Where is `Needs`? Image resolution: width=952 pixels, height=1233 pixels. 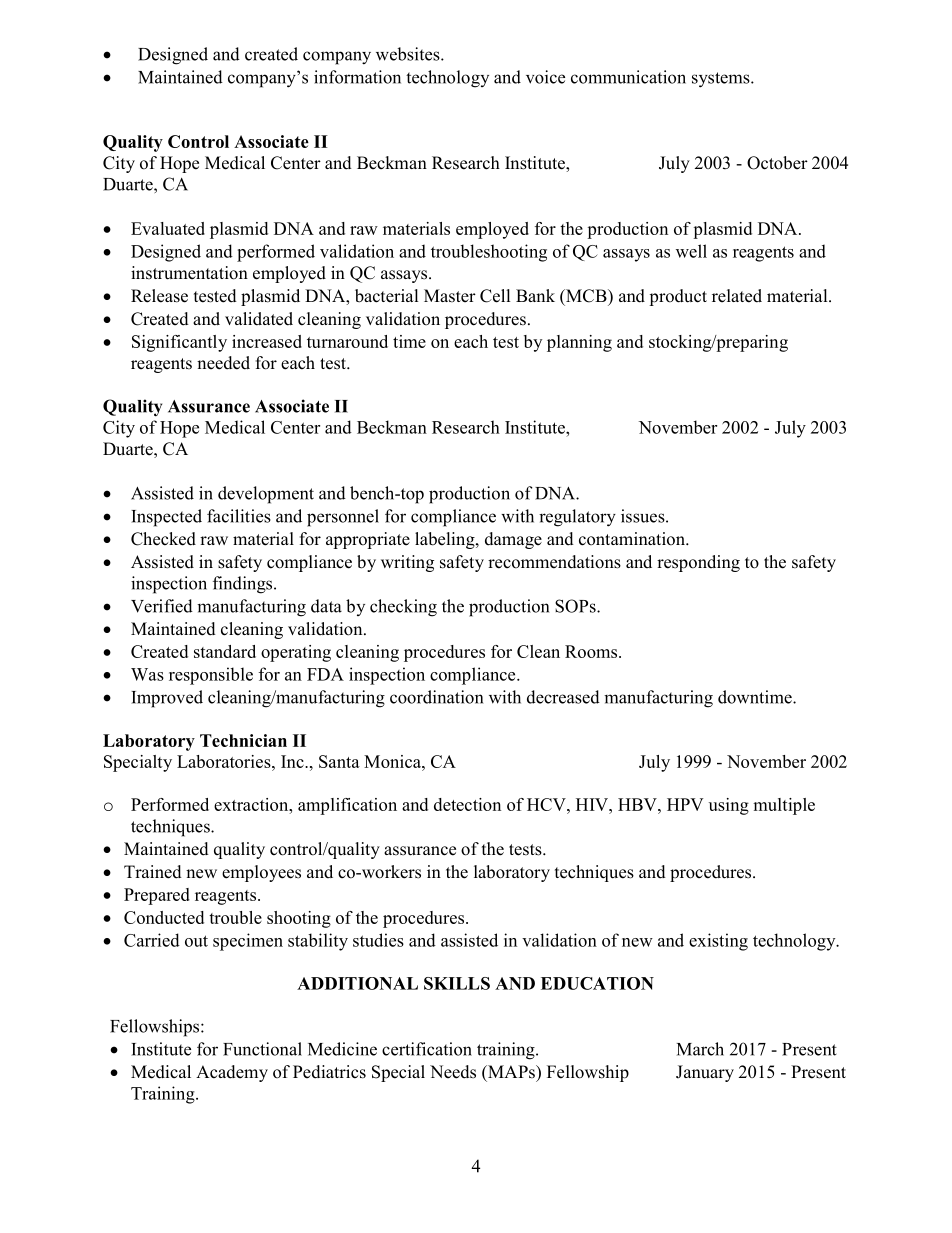 Needs is located at coordinates (453, 1072).
